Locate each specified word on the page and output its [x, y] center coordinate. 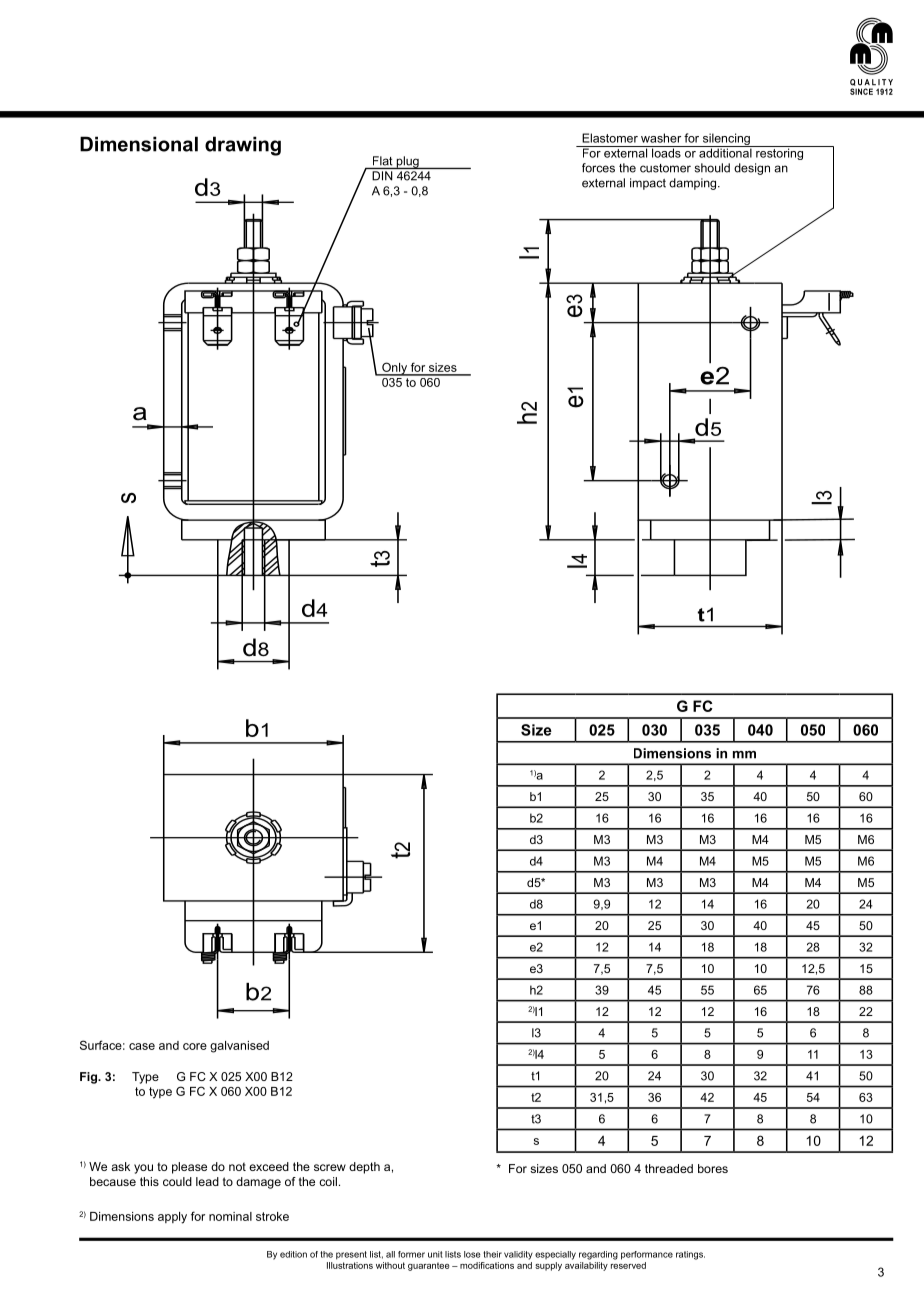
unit [435, 1254]
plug [407, 162]
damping [694, 184]
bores [713, 1168]
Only [394, 369]
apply [172, 1218]
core [195, 1046]
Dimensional [139, 144]
